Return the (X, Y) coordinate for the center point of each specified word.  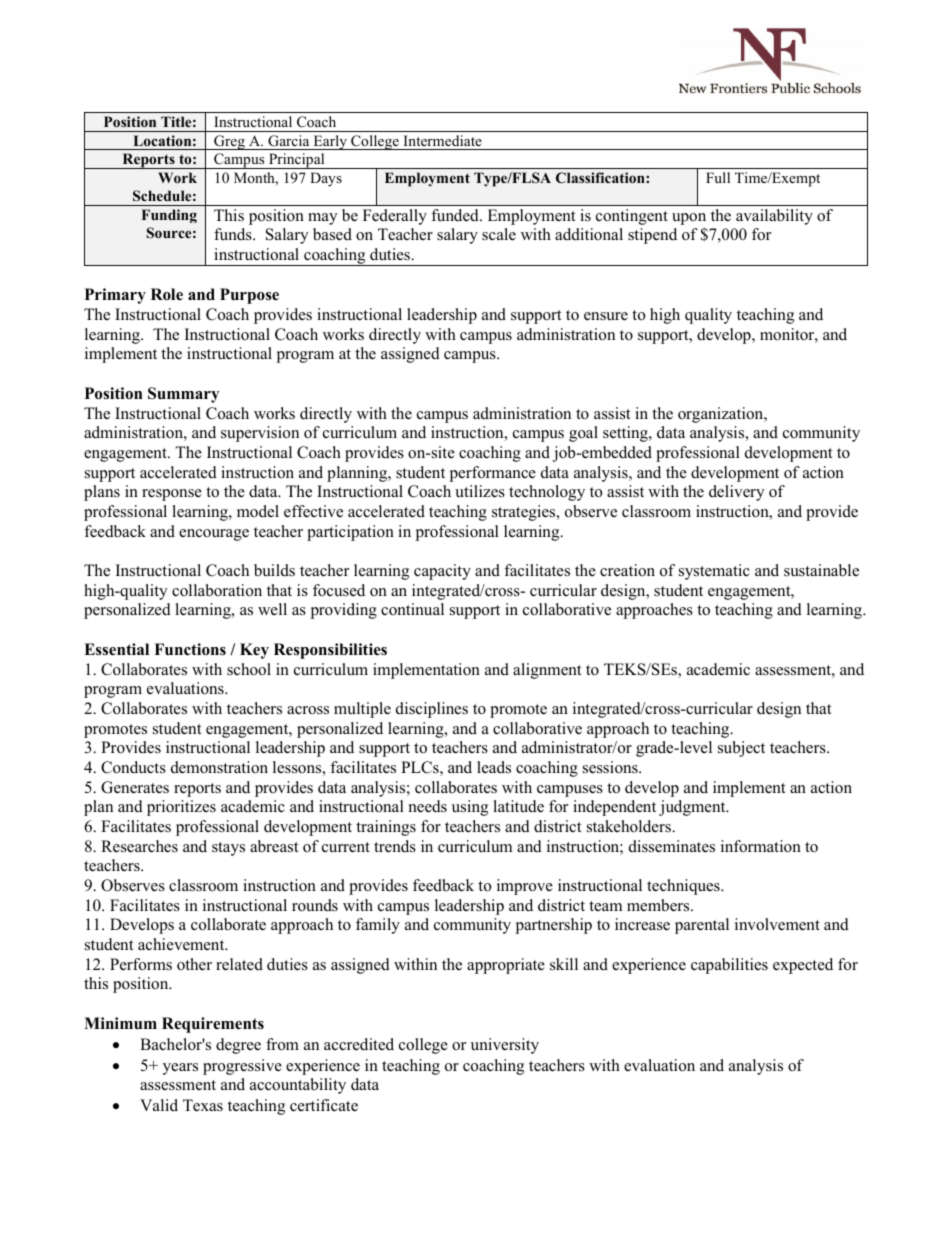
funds (234, 234)
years (180, 1069)
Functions (190, 649)
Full (718, 177)
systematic (714, 572)
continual (412, 609)
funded (456, 215)
